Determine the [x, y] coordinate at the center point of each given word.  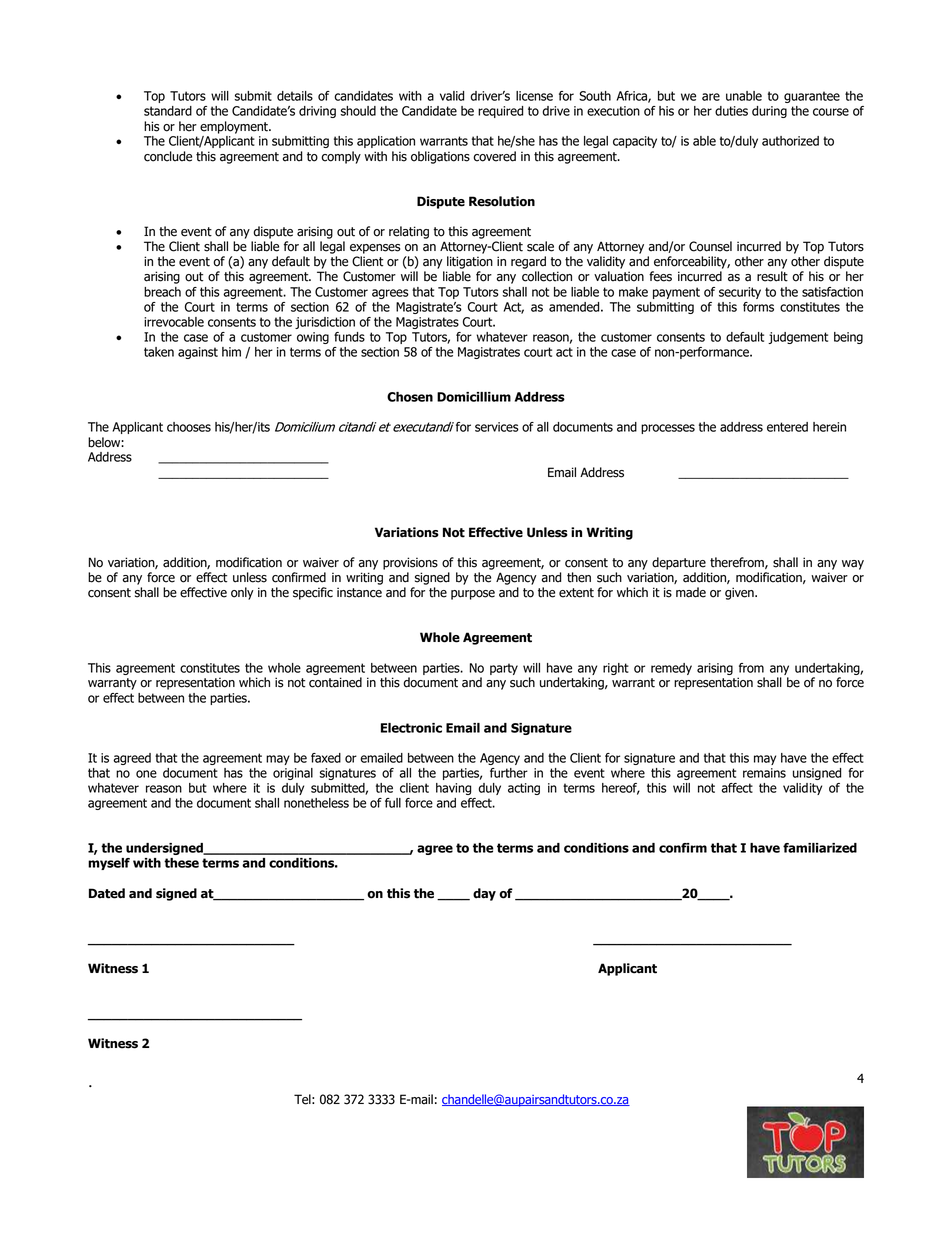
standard [168, 111]
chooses [189, 427]
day [484, 894]
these [181, 863]
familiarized [820, 848]
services [497, 427]
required [500, 112]
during [769, 112]
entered [787, 427]
